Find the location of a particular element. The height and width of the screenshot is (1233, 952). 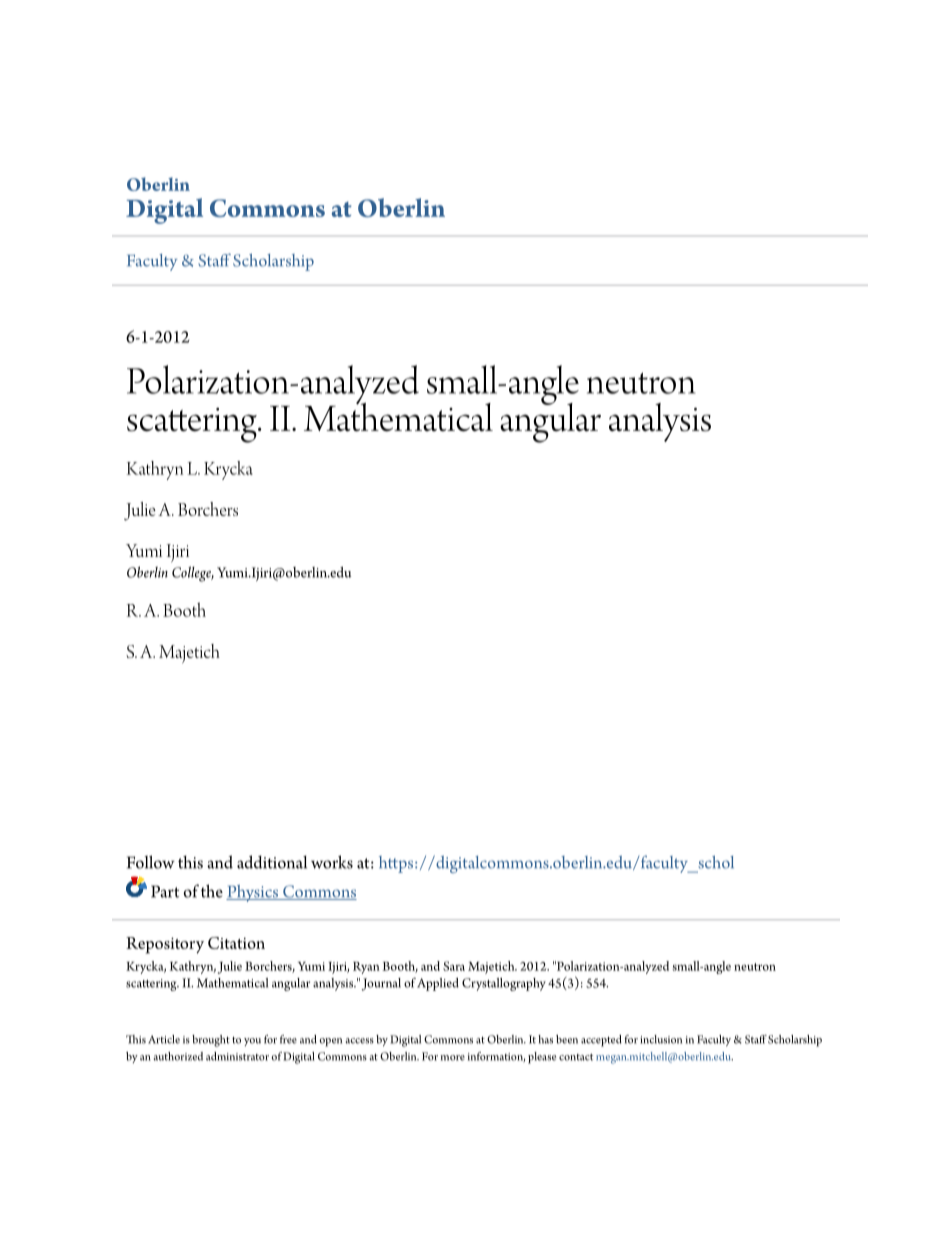

Physics is located at coordinates (253, 893).
